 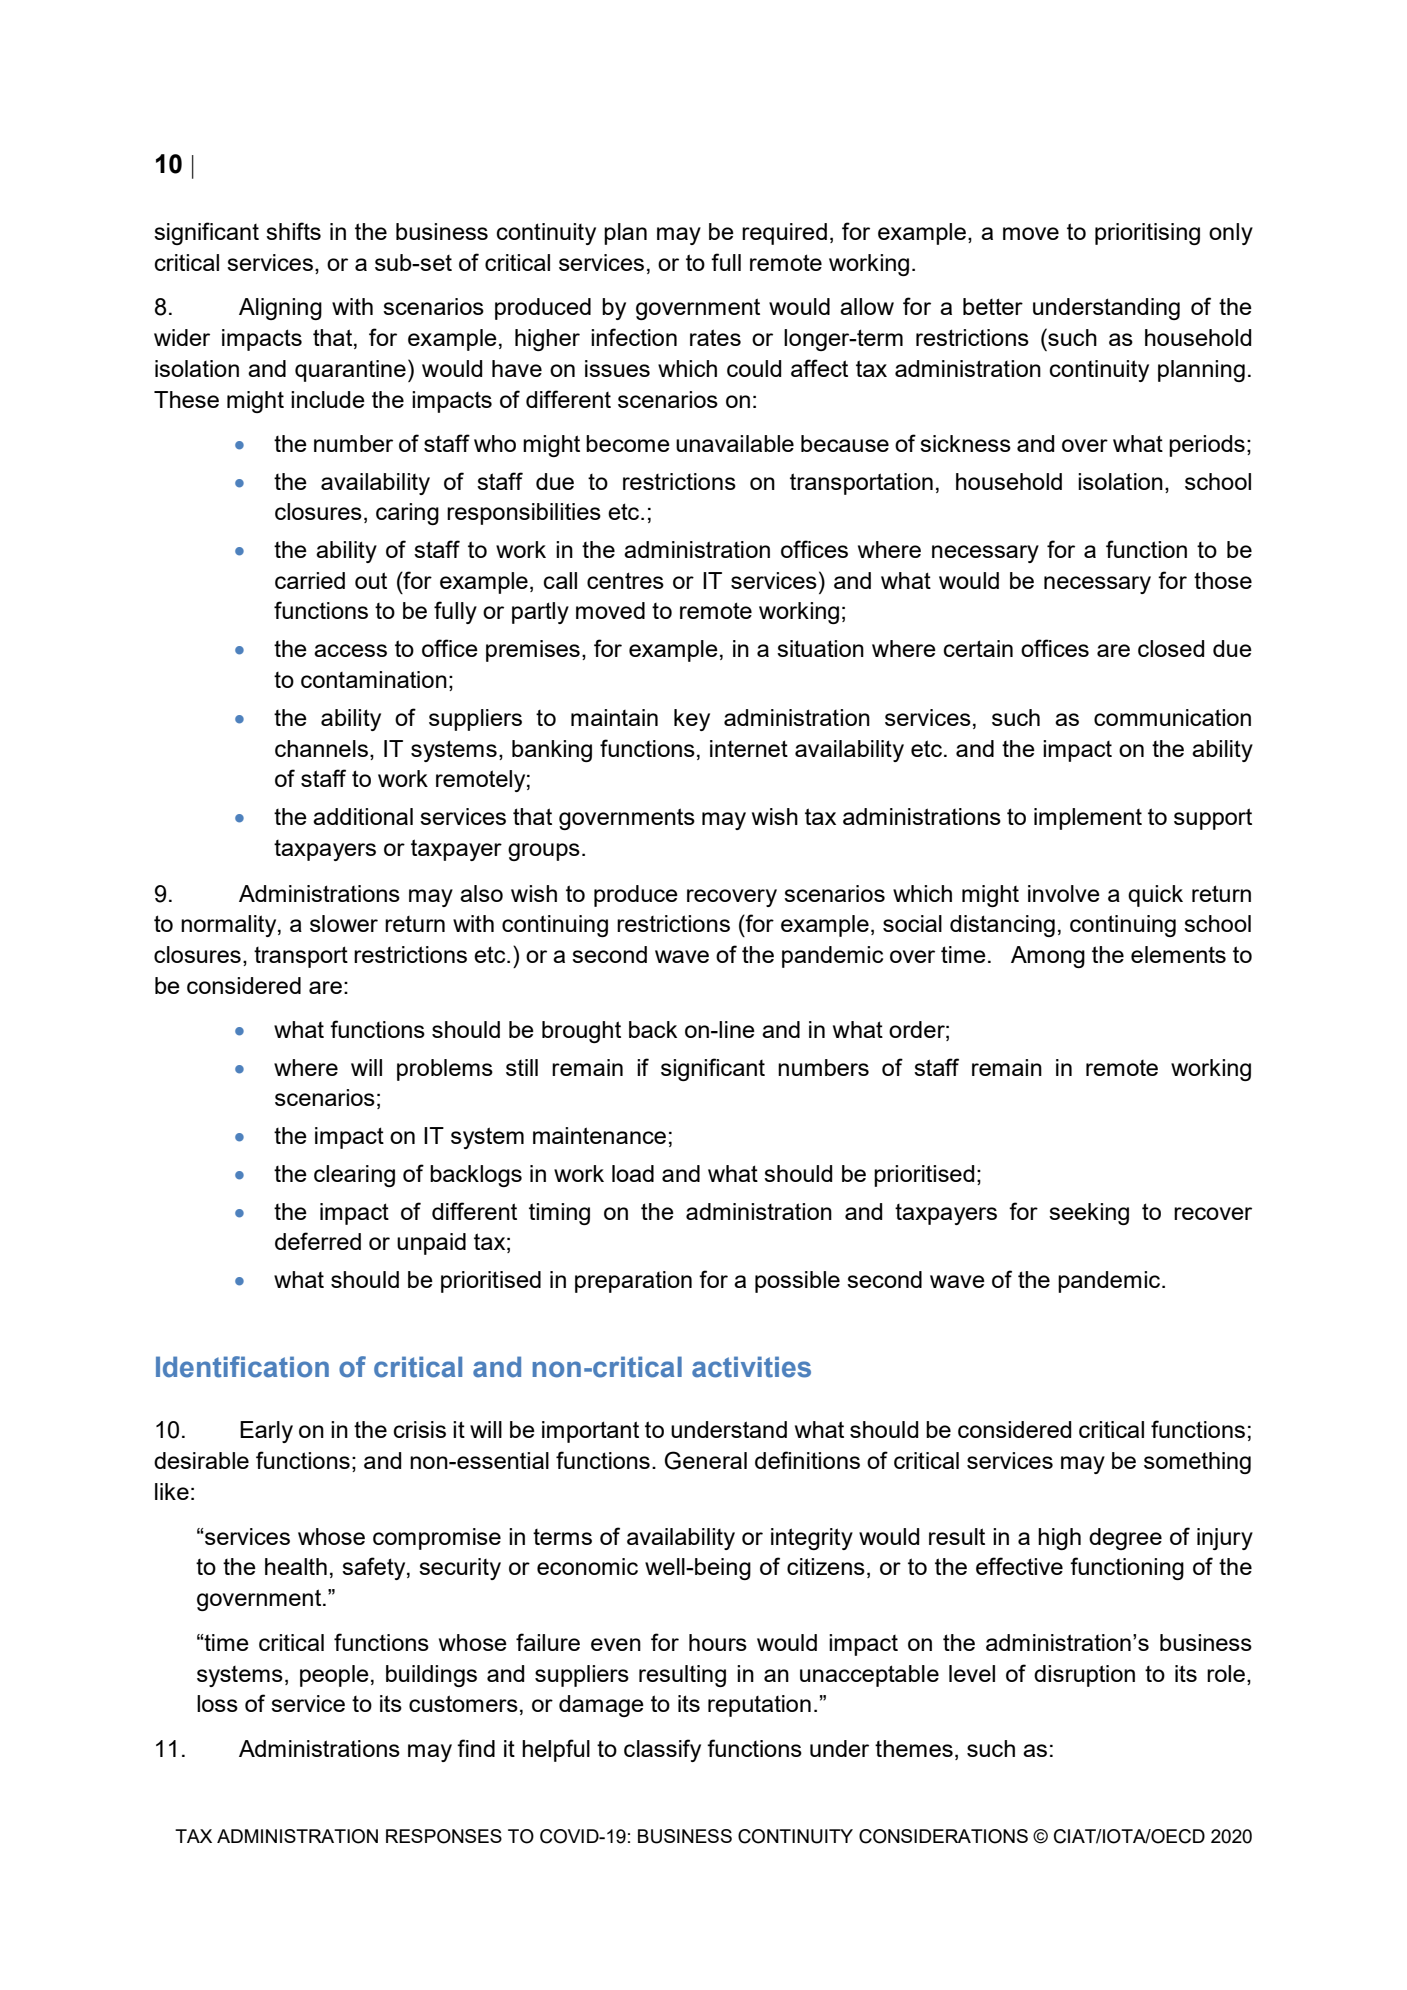 What do you see at coordinates (318, 1241) in the screenshot?
I see `deferred` at bounding box center [318, 1241].
